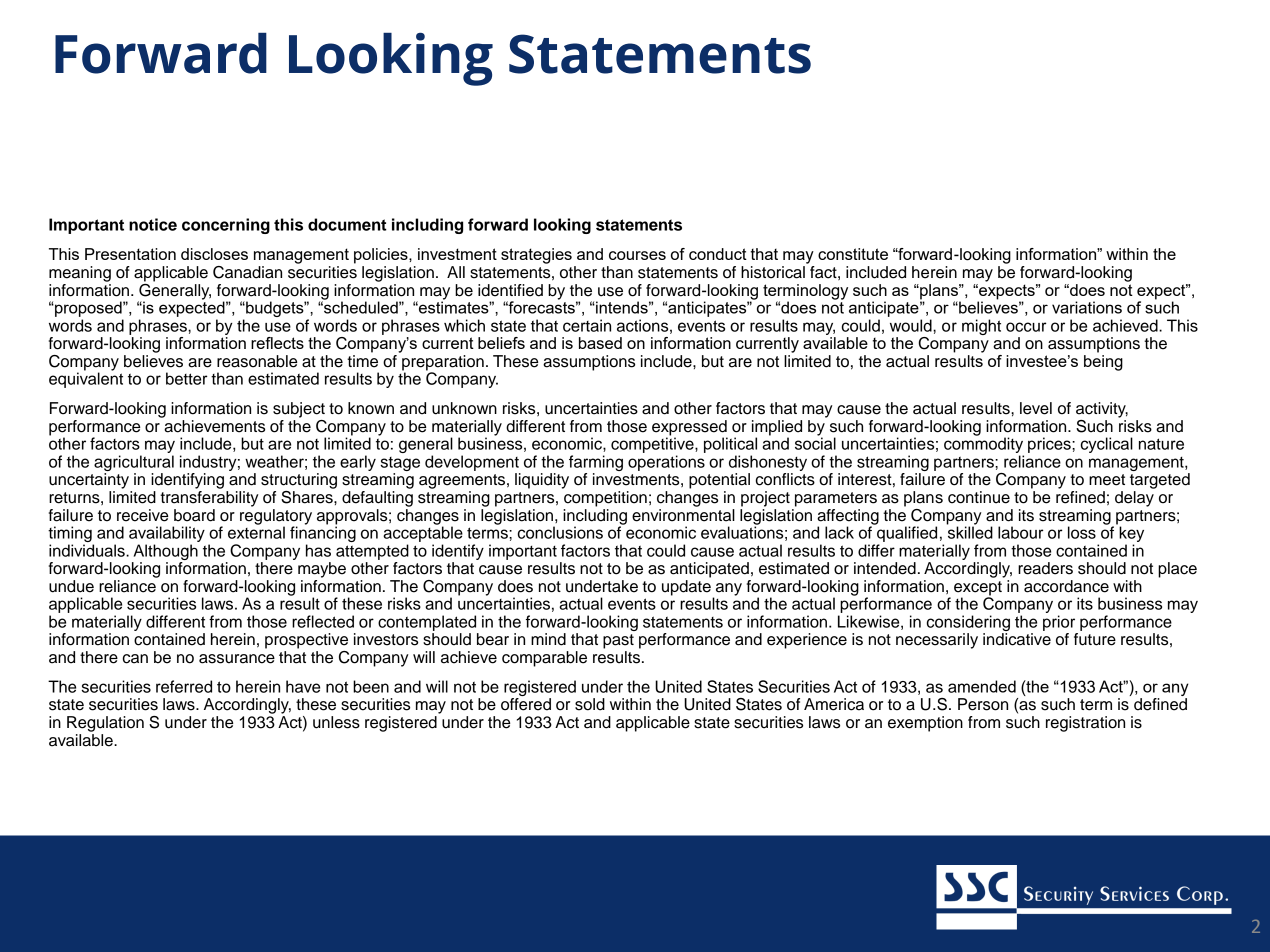 The image size is (1270, 952). I want to click on farming, so click(596, 464).
